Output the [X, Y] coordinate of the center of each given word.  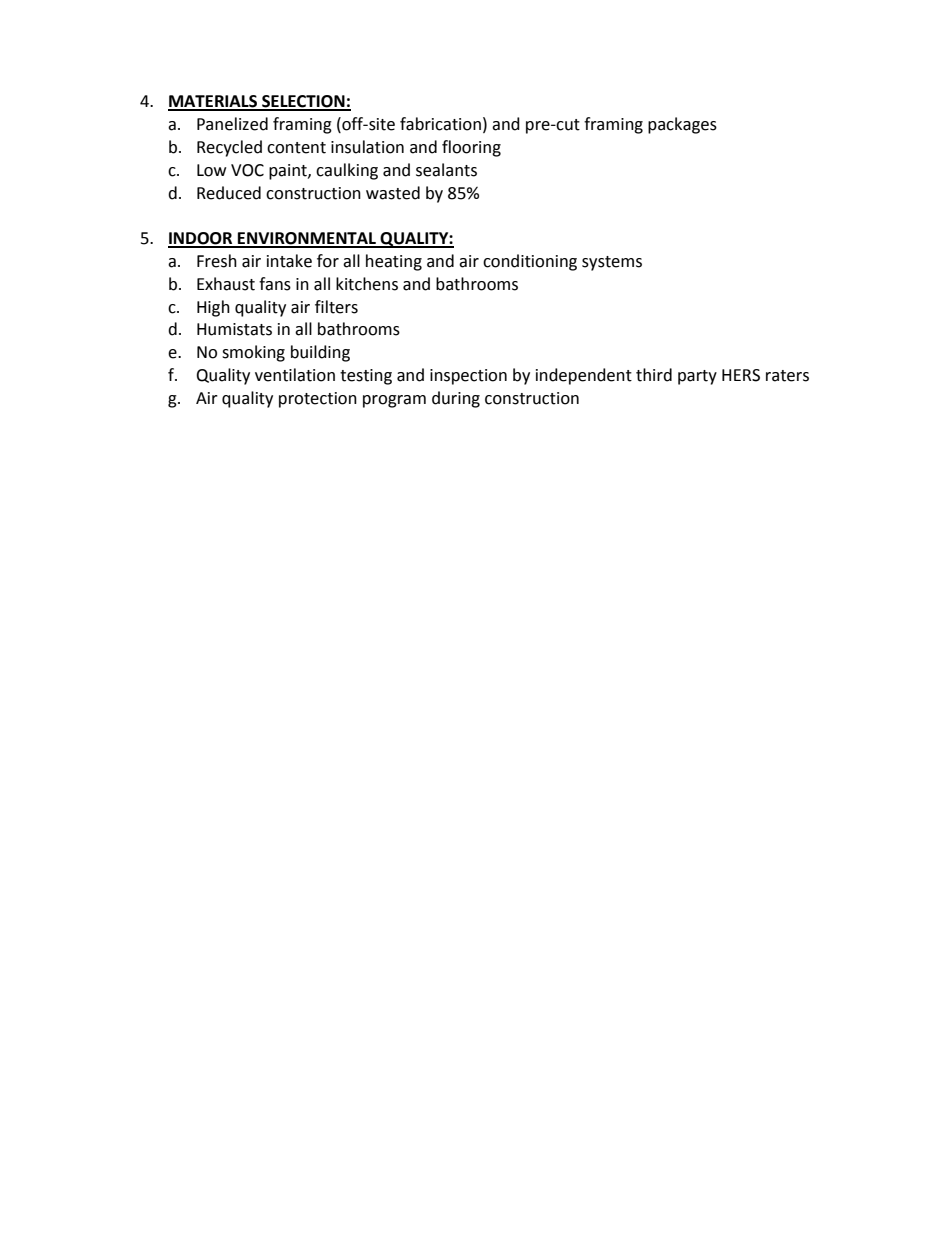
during [456, 399]
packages [682, 125]
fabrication [440, 124]
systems [612, 263]
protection [318, 400]
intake [289, 261]
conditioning [530, 262]
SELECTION [303, 102]
